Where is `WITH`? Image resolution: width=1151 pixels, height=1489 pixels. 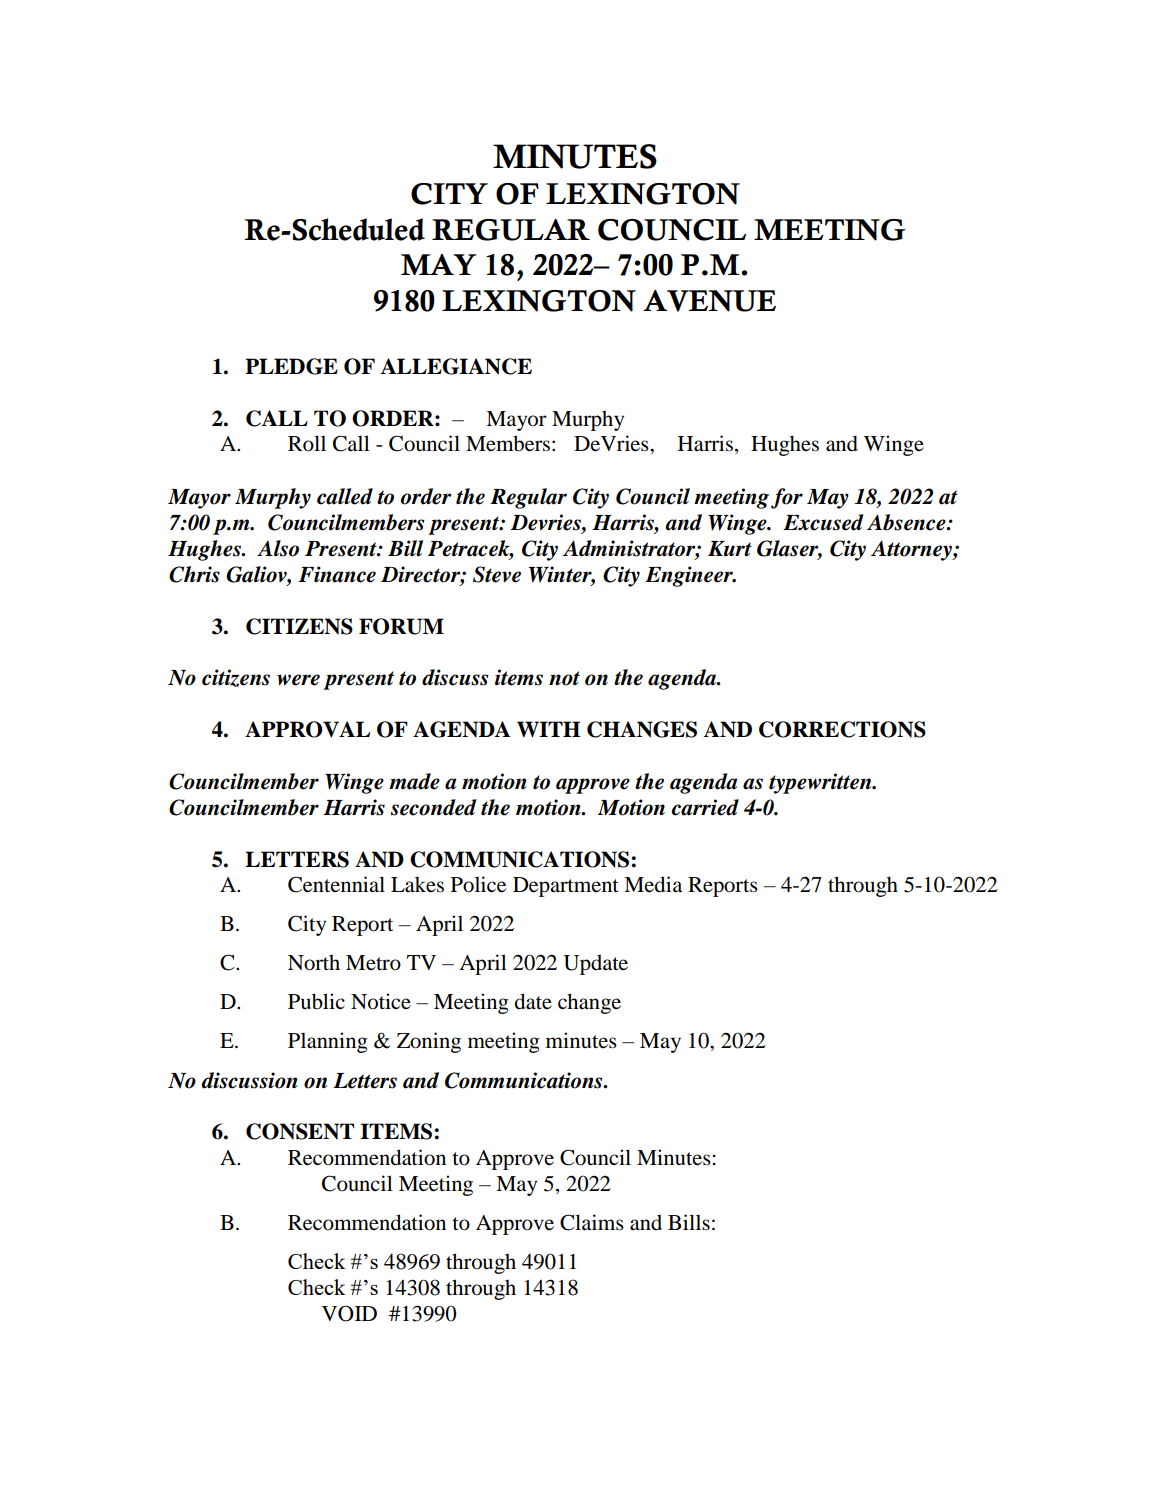
WITH is located at coordinates (548, 729).
